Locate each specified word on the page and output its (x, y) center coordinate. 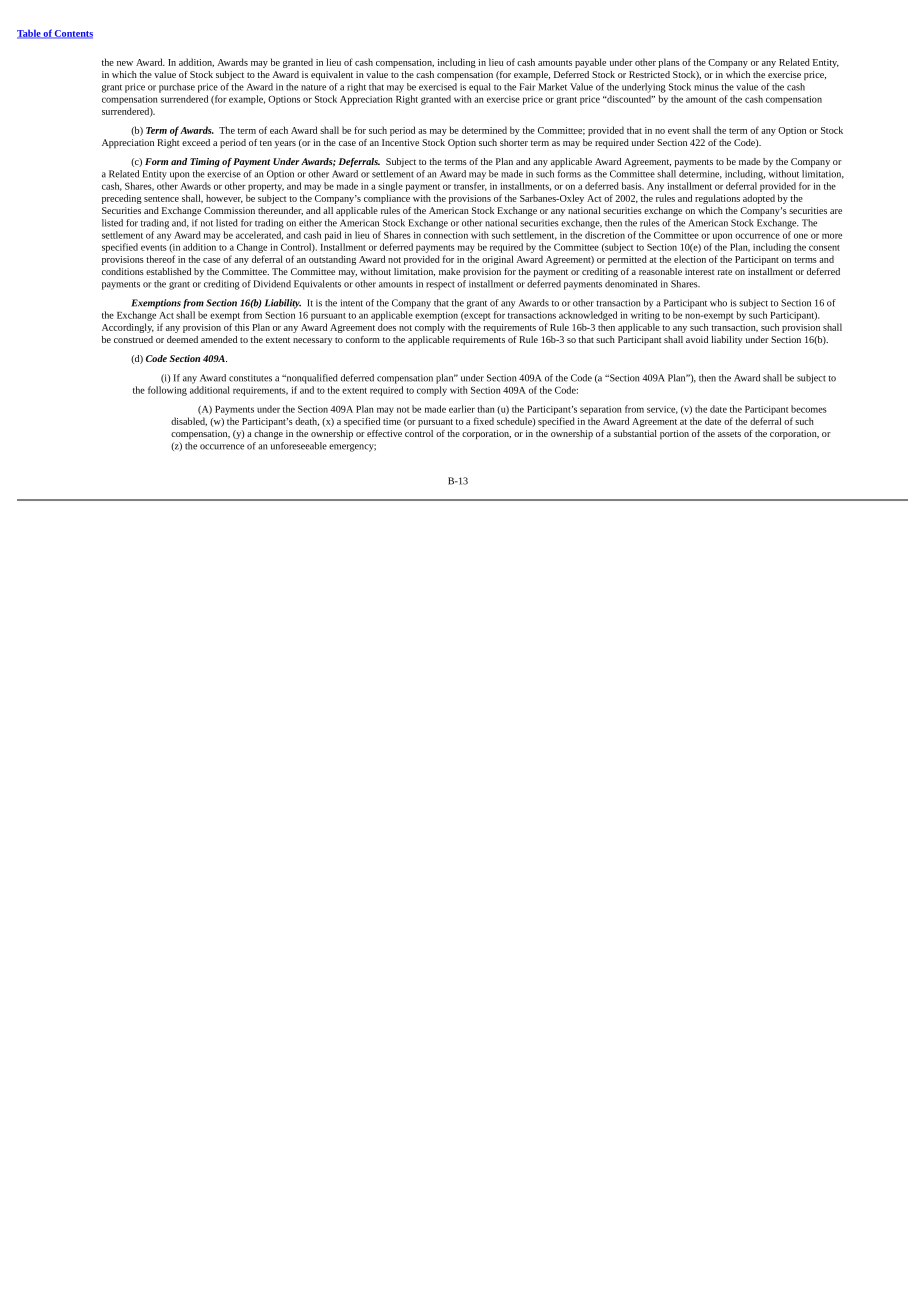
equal (480, 88)
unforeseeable (299, 446)
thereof (160, 259)
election (690, 259)
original (497, 260)
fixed (484, 421)
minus (706, 87)
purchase (177, 88)
